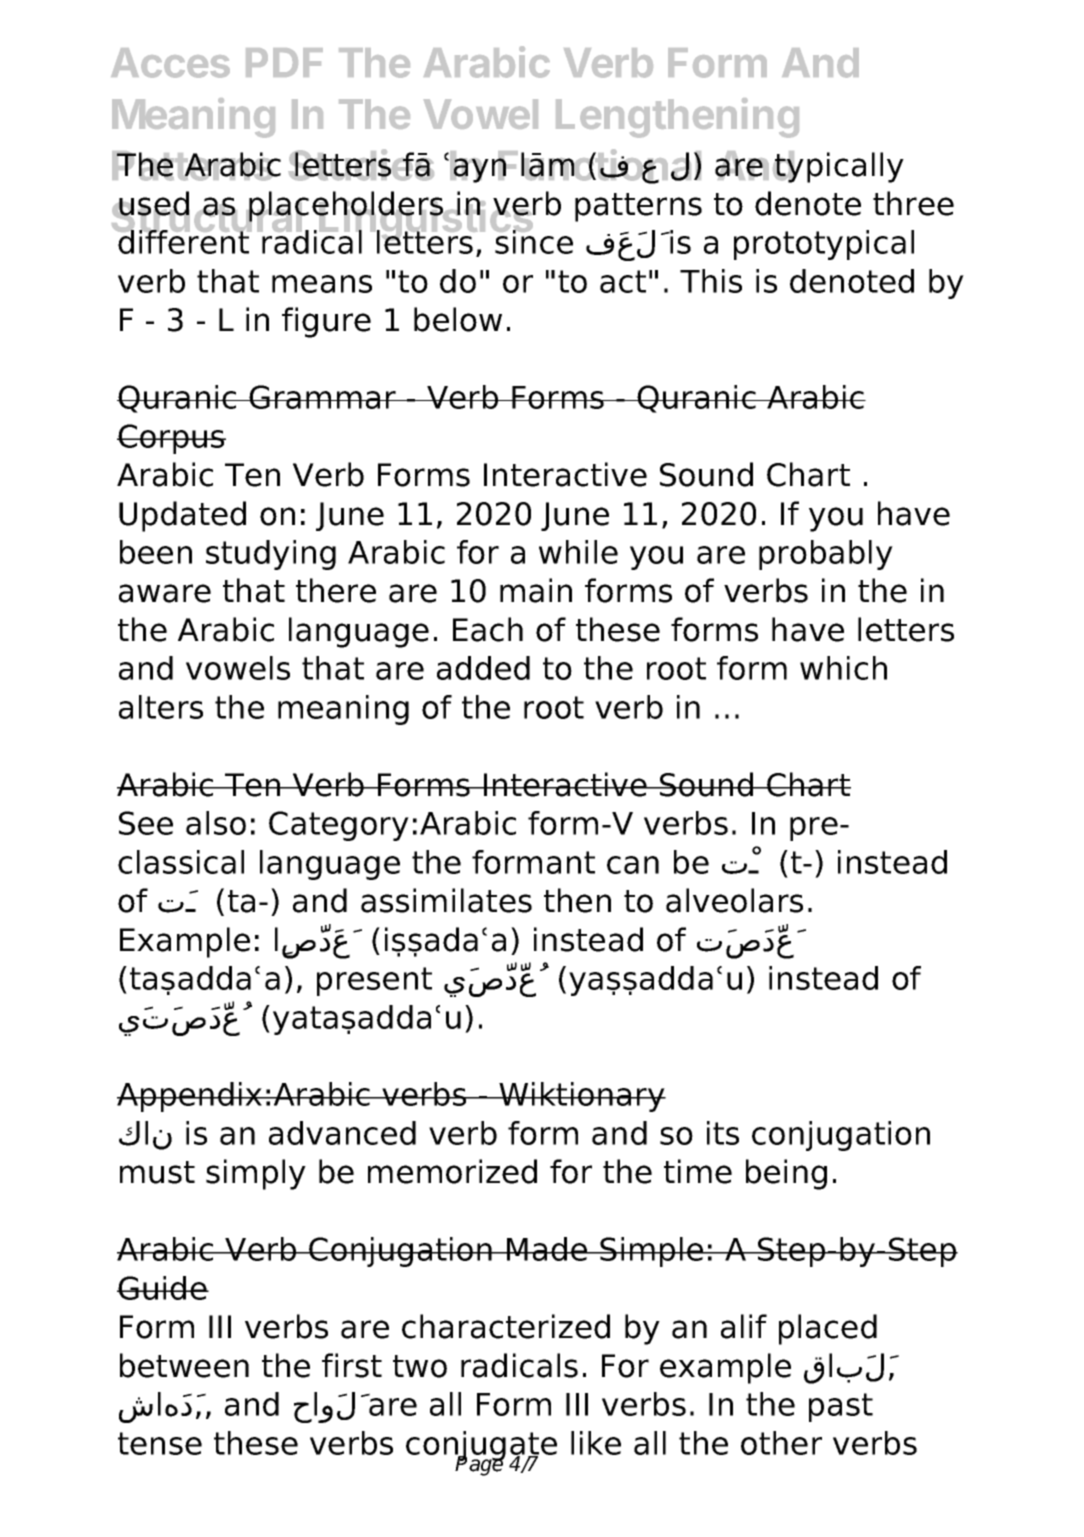 This document has width=1084, height=1537. What do you see at coordinates (184, 1365) in the document?
I see `between` at bounding box center [184, 1365].
